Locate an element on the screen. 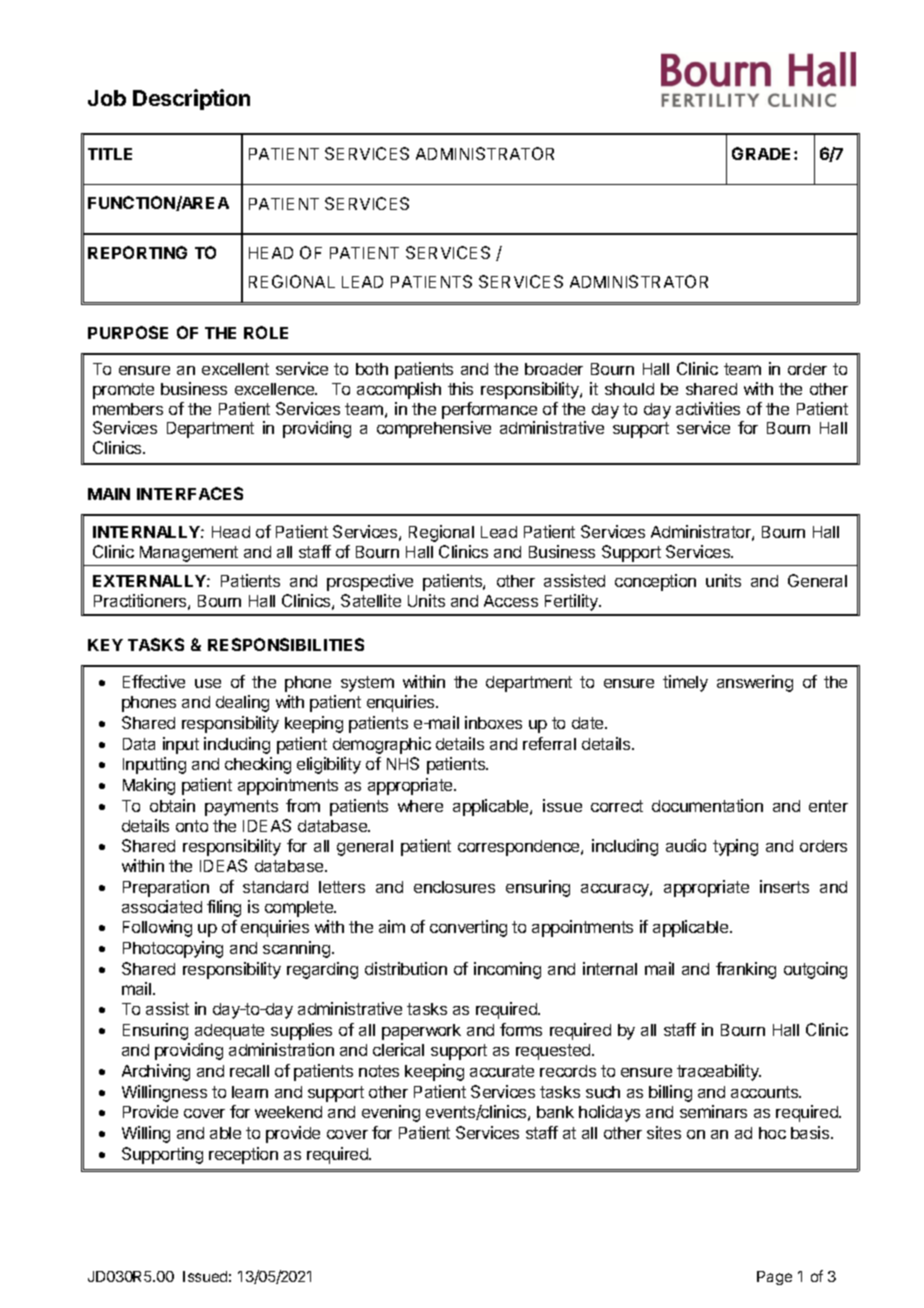 The image size is (924, 1308). GRADE is located at coordinates (763, 153).
